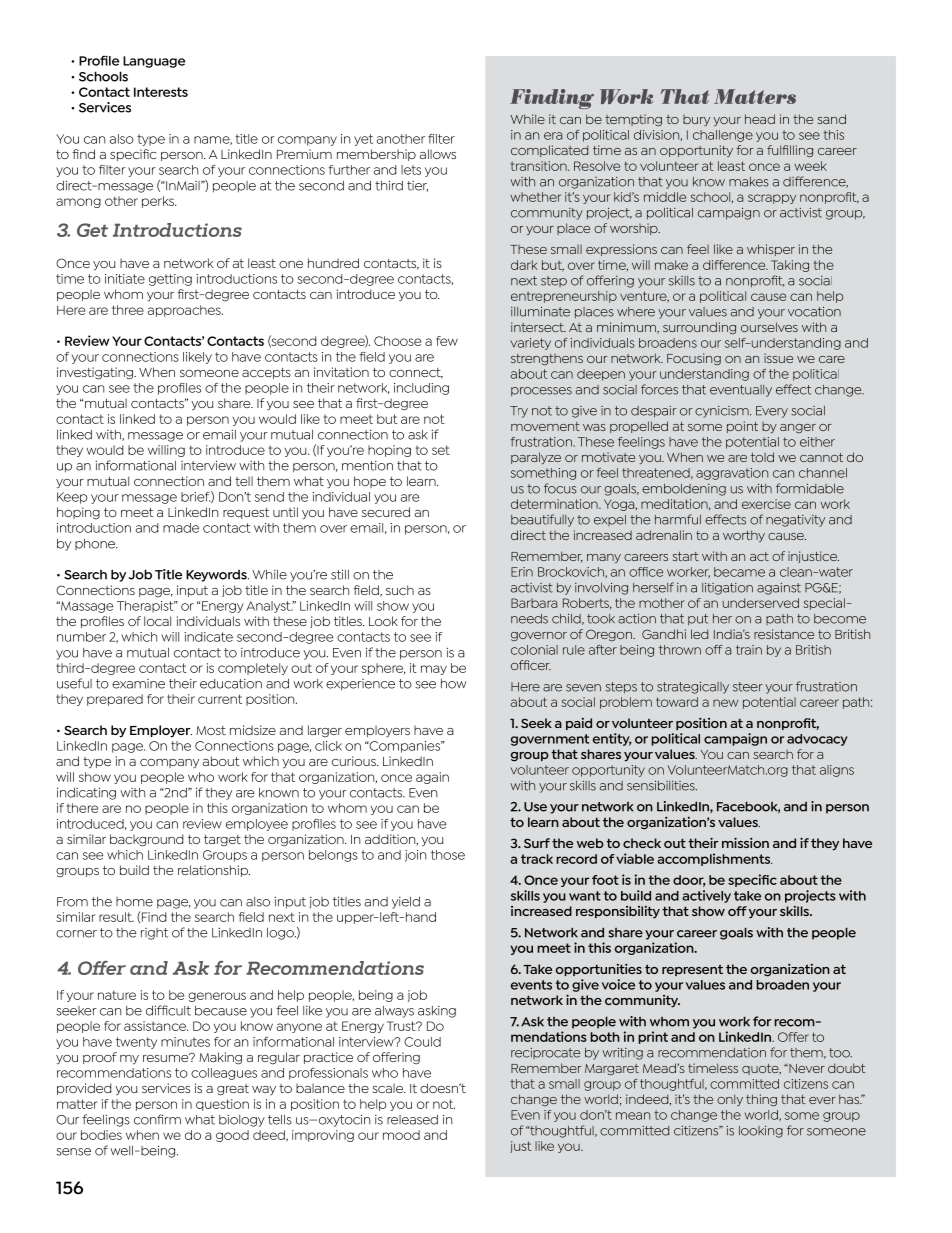 This document has width=952, height=1233. Describe the element at coordinates (730, 1100) in the document. I see `only` at that location.
